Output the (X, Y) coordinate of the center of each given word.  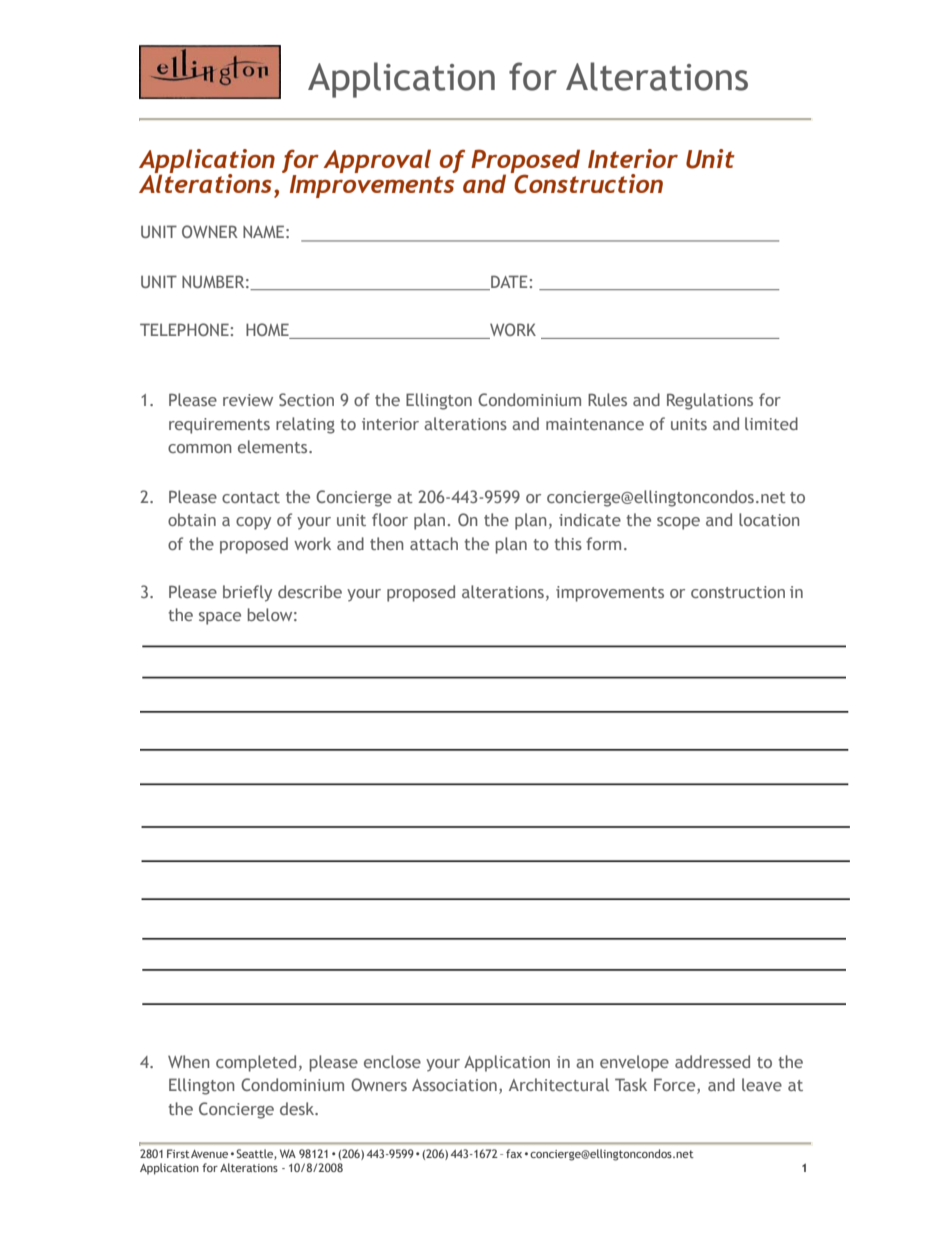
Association (454, 1085)
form (603, 543)
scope (678, 523)
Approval (377, 161)
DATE (508, 282)
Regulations (710, 401)
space (220, 618)
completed (256, 1063)
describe (310, 591)
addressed (712, 1061)
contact (251, 497)
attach (434, 543)
